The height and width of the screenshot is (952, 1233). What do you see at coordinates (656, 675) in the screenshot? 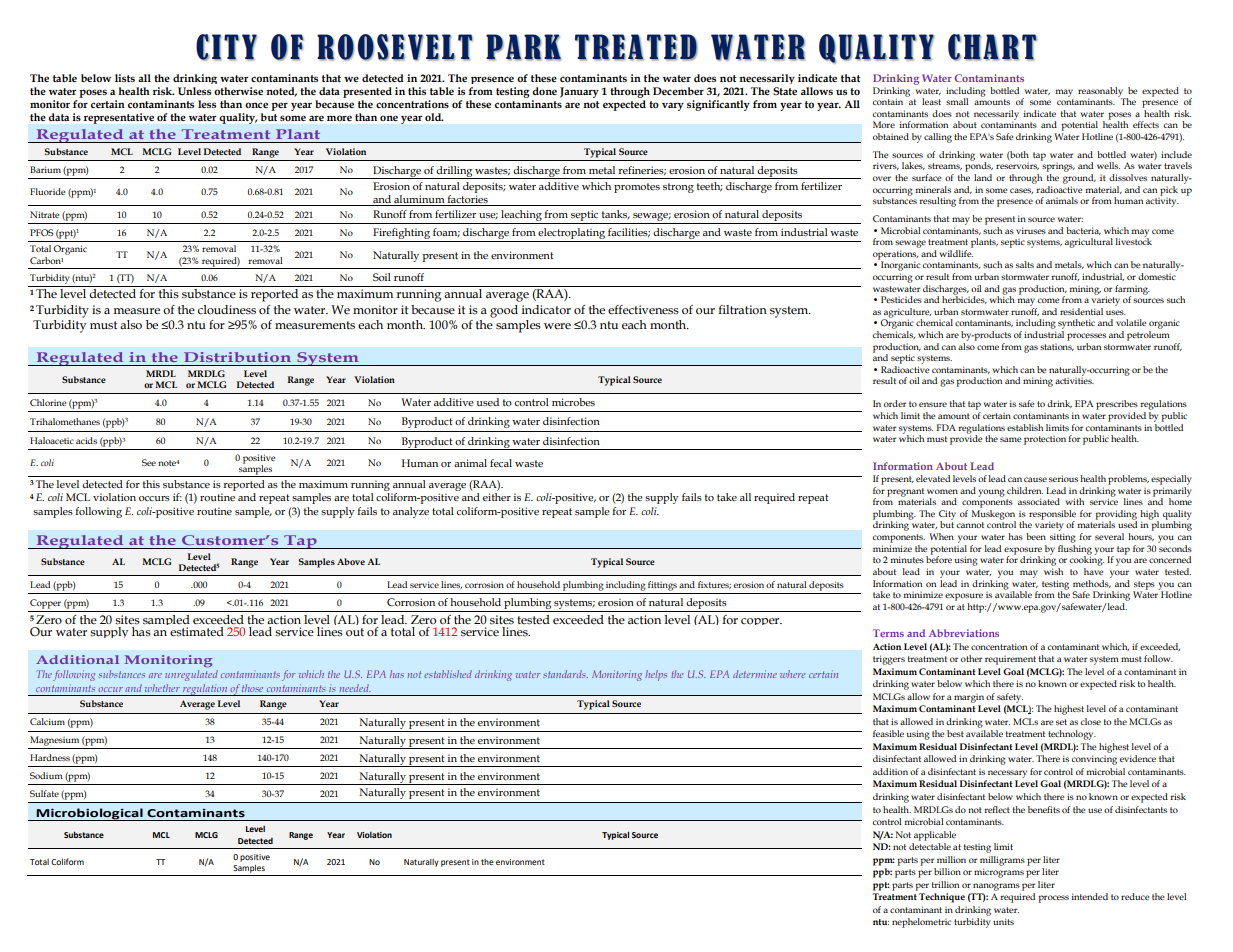
I see `helps` at bounding box center [656, 675].
